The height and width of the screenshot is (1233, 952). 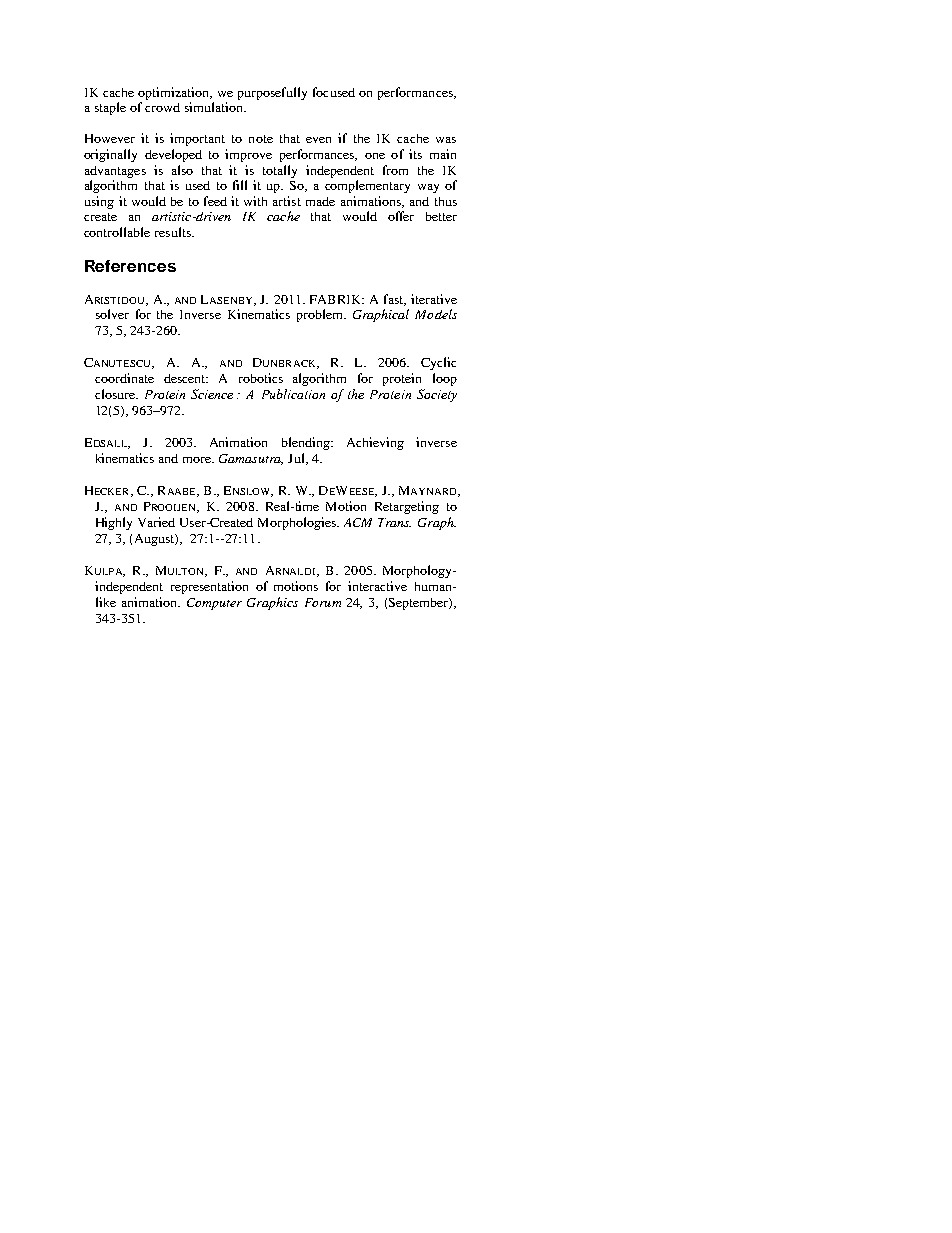 What do you see at coordinates (438, 363) in the screenshot?
I see `Cyclic` at bounding box center [438, 363].
